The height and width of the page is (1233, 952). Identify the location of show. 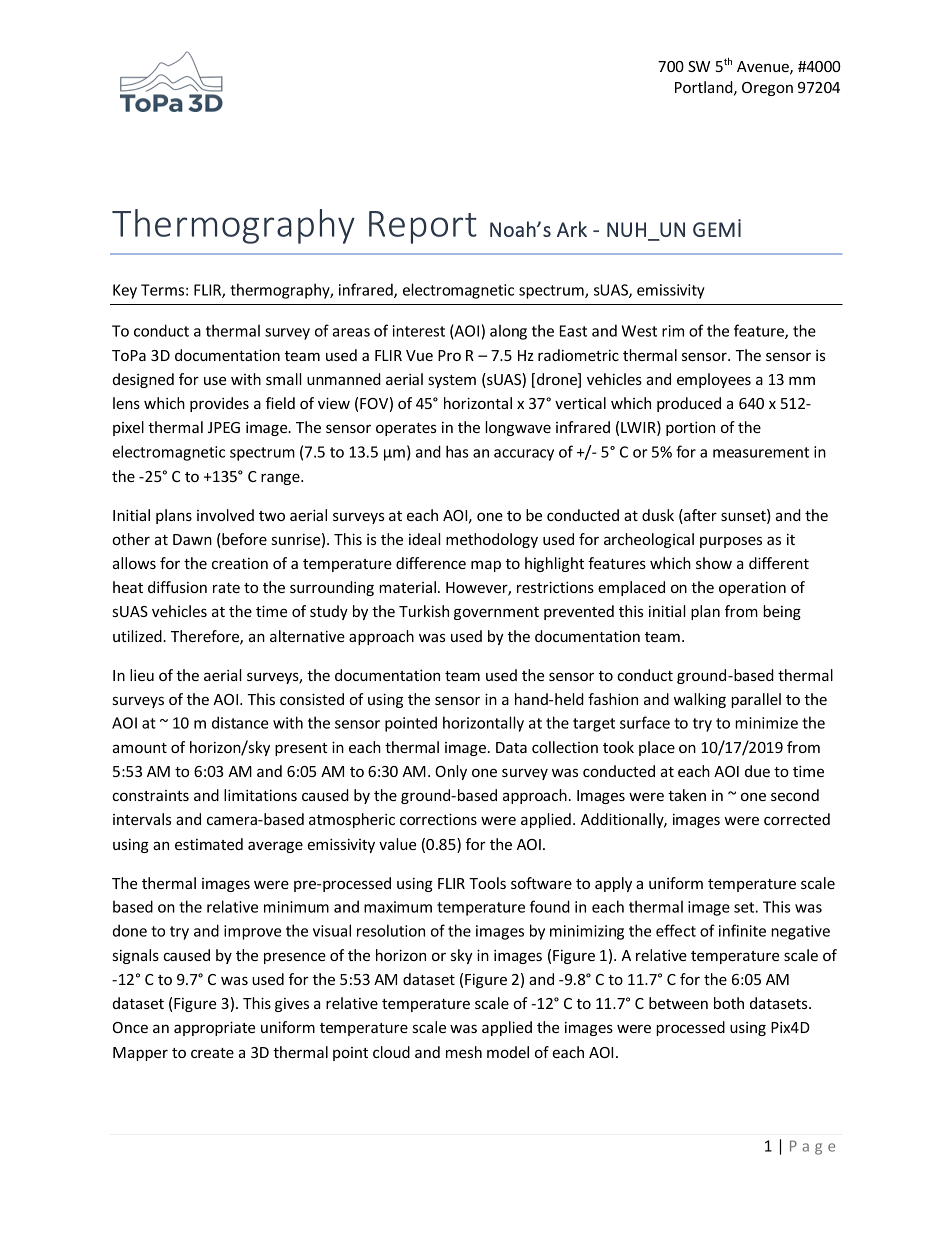
(714, 563).
